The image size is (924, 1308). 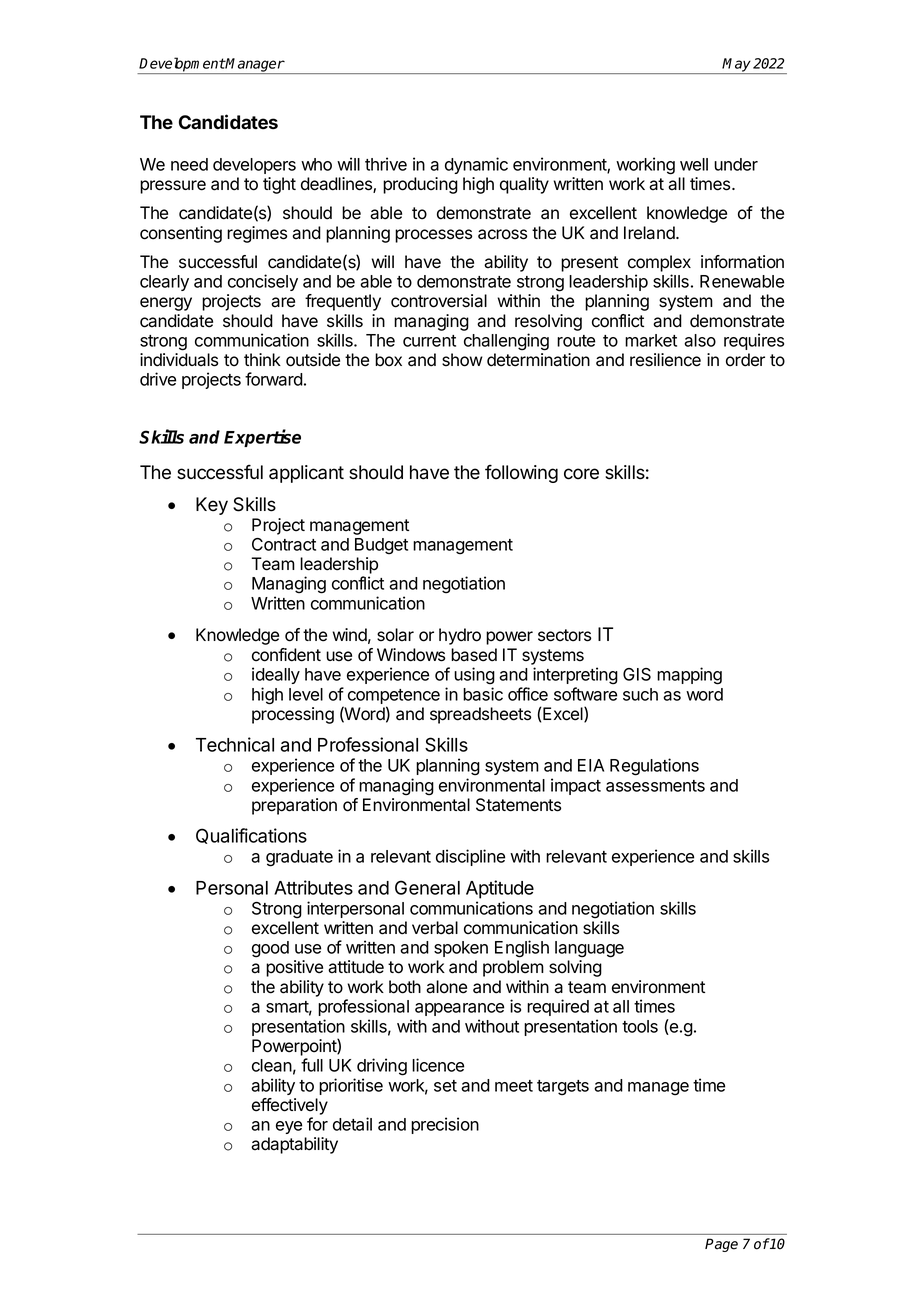 I want to click on eye, so click(x=289, y=1127).
